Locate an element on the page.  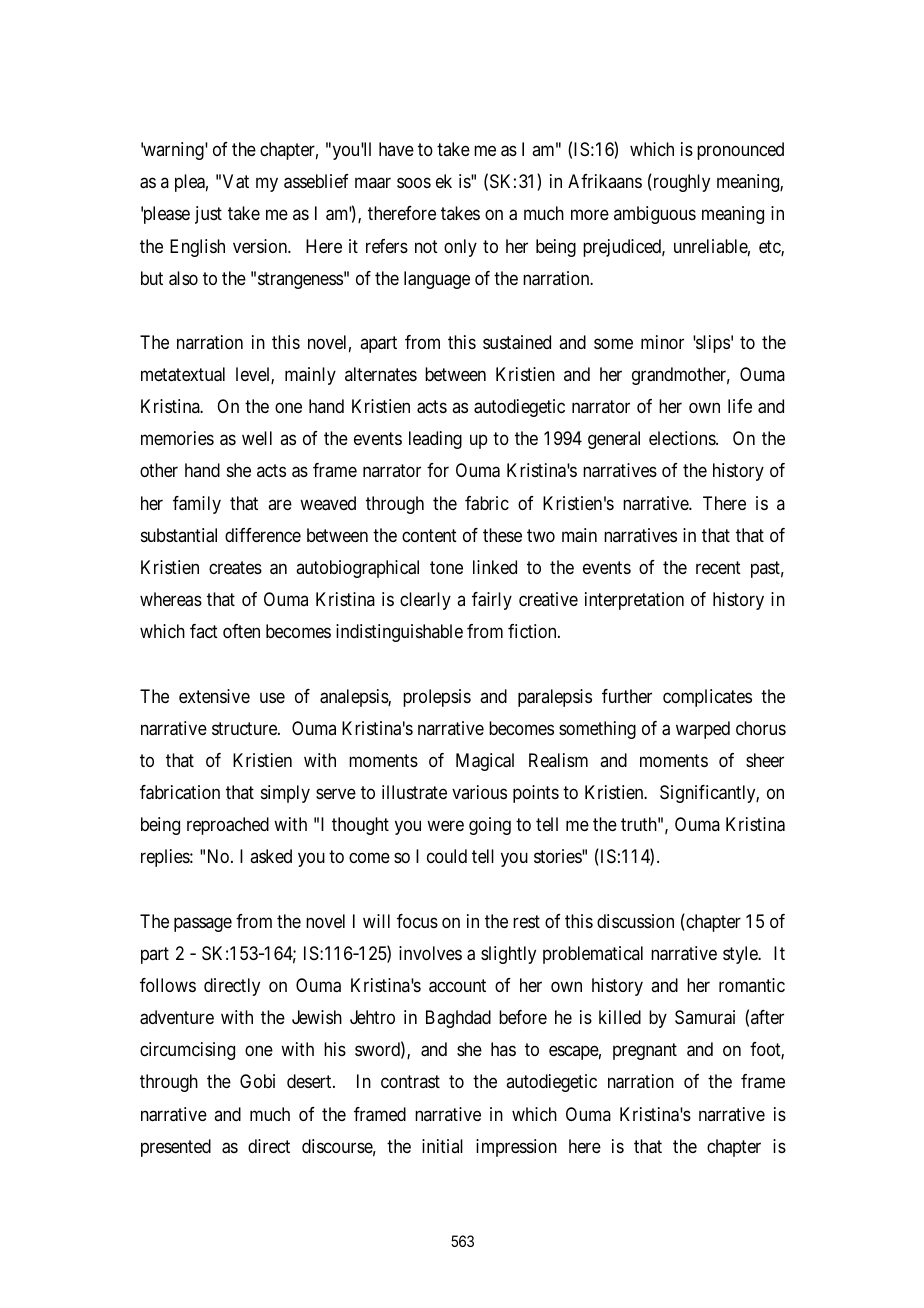
elections is located at coordinates (683, 438).
